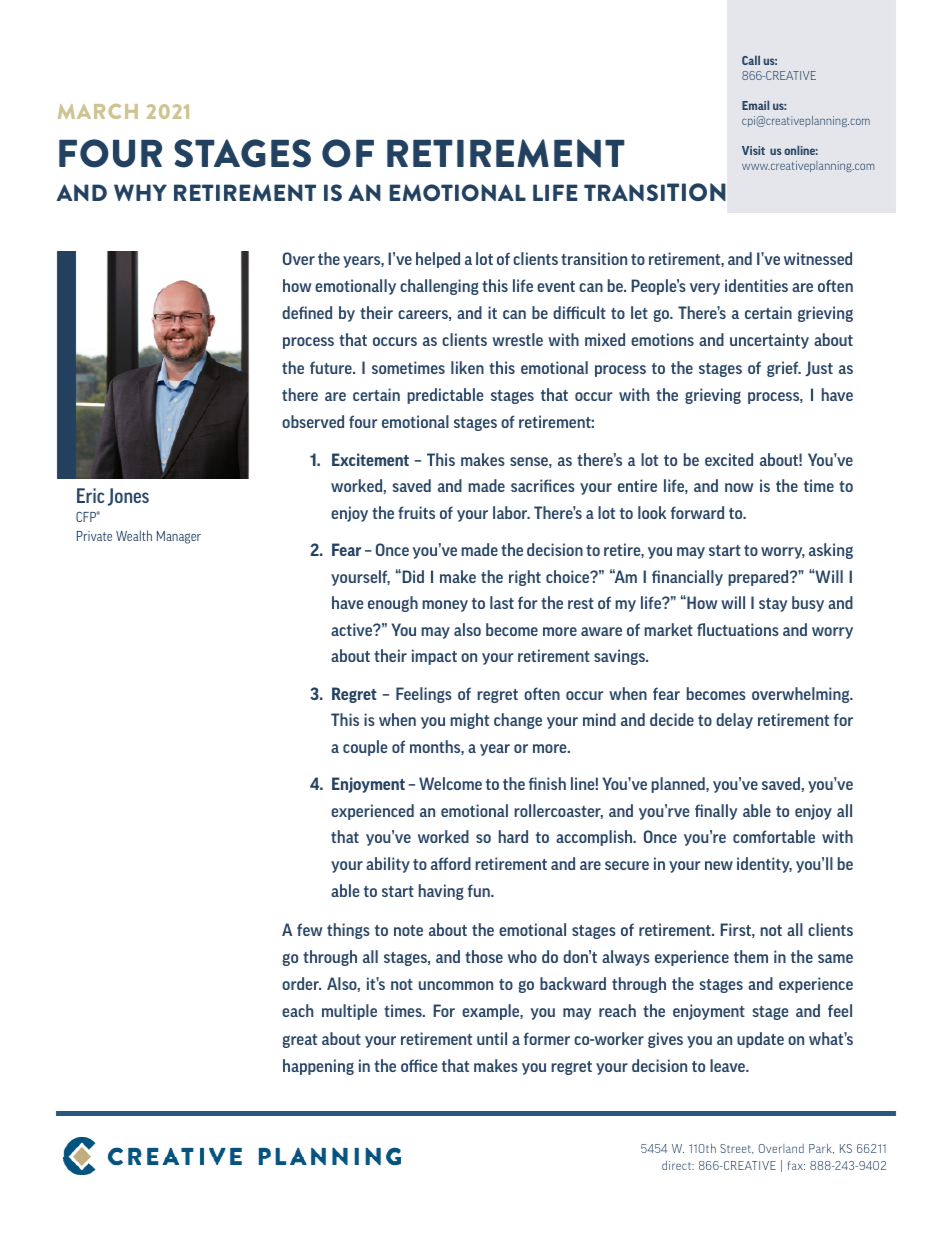 The image size is (952, 1233). What do you see at coordinates (438, 260) in the page?
I see `helped` at bounding box center [438, 260].
